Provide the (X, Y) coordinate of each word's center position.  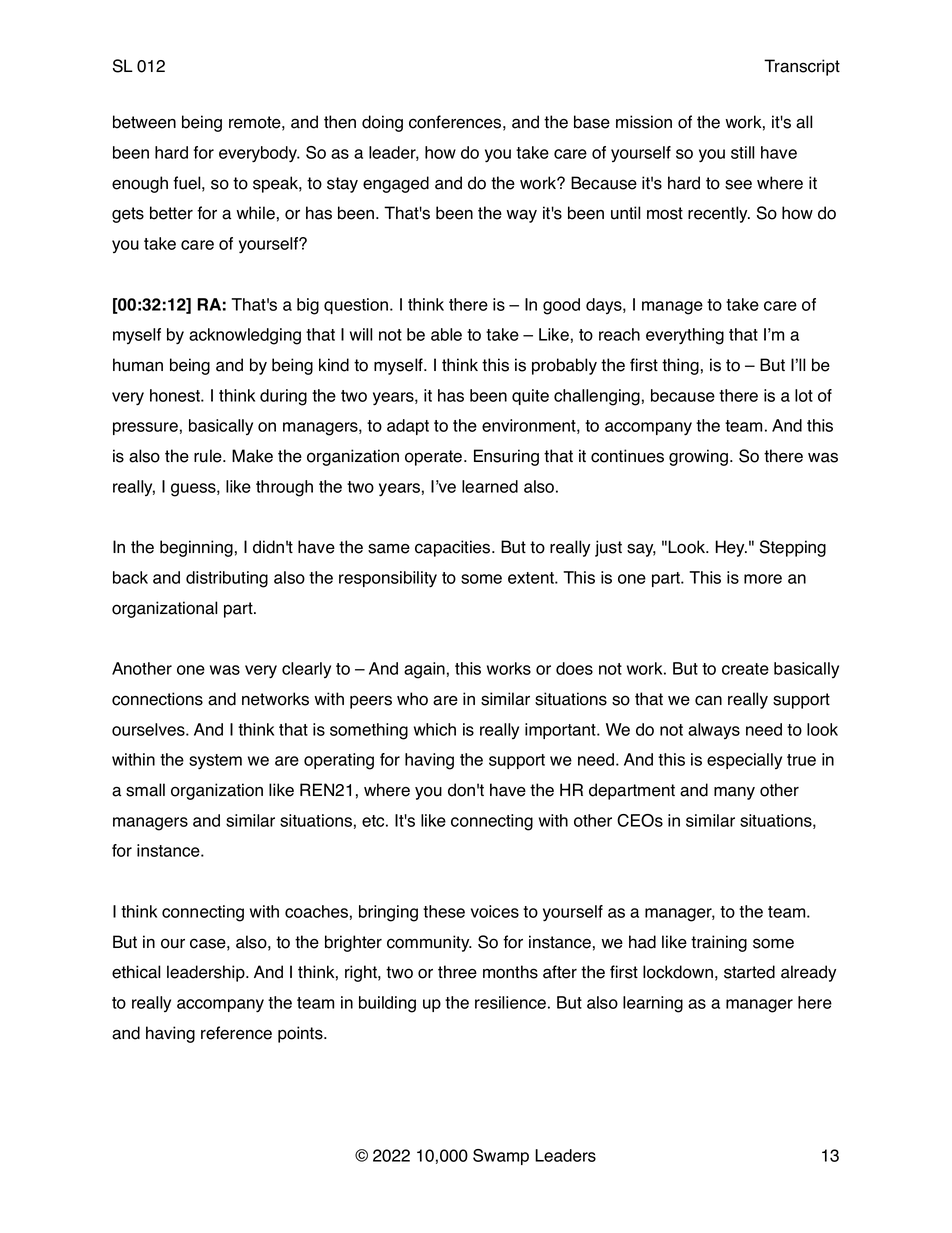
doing (382, 123)
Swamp (501, 1157)
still (743, 152)
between (144, 122)
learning (653, 1004)
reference (236, 1033)
